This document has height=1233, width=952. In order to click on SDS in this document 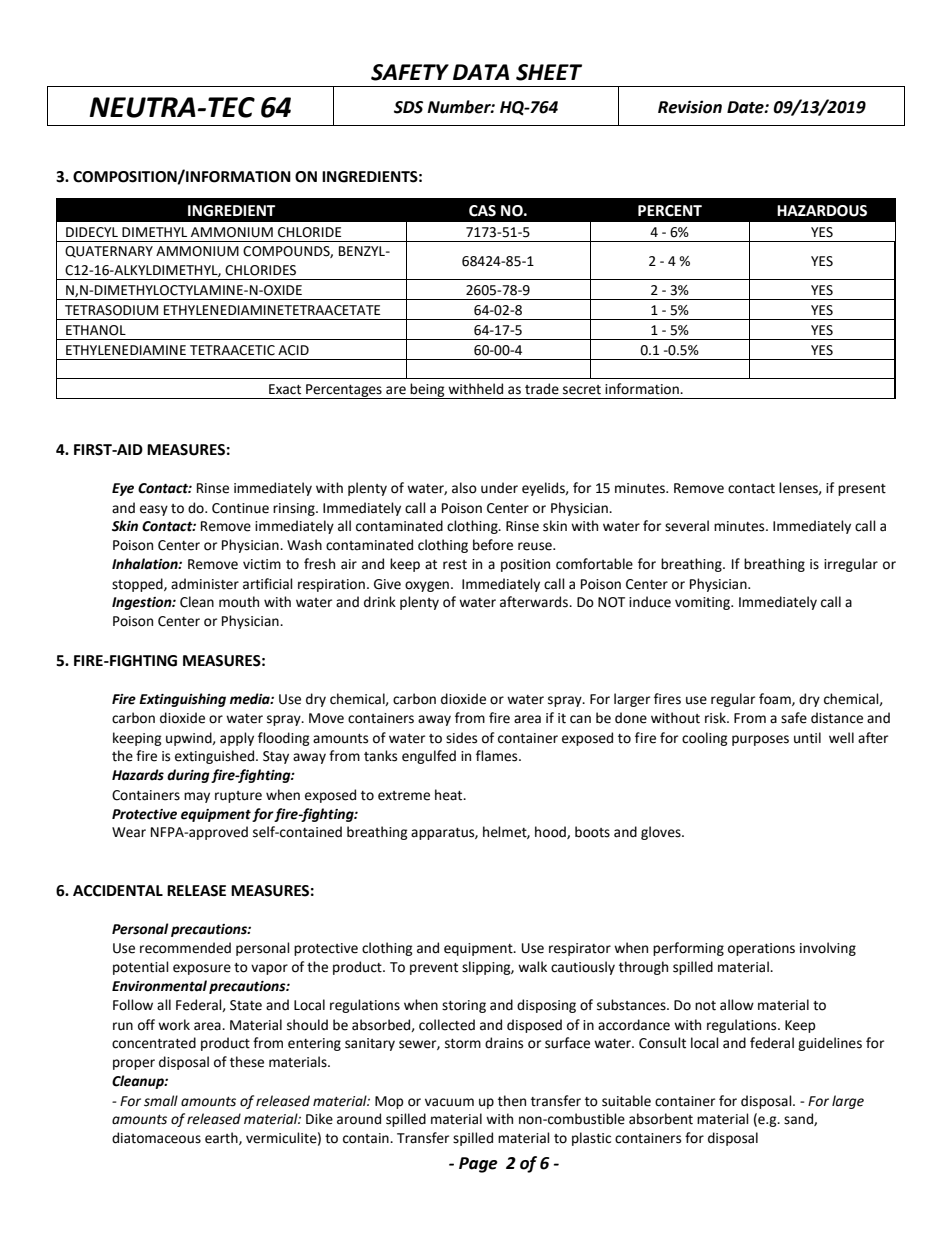, I will do `click(408, 107)`.
